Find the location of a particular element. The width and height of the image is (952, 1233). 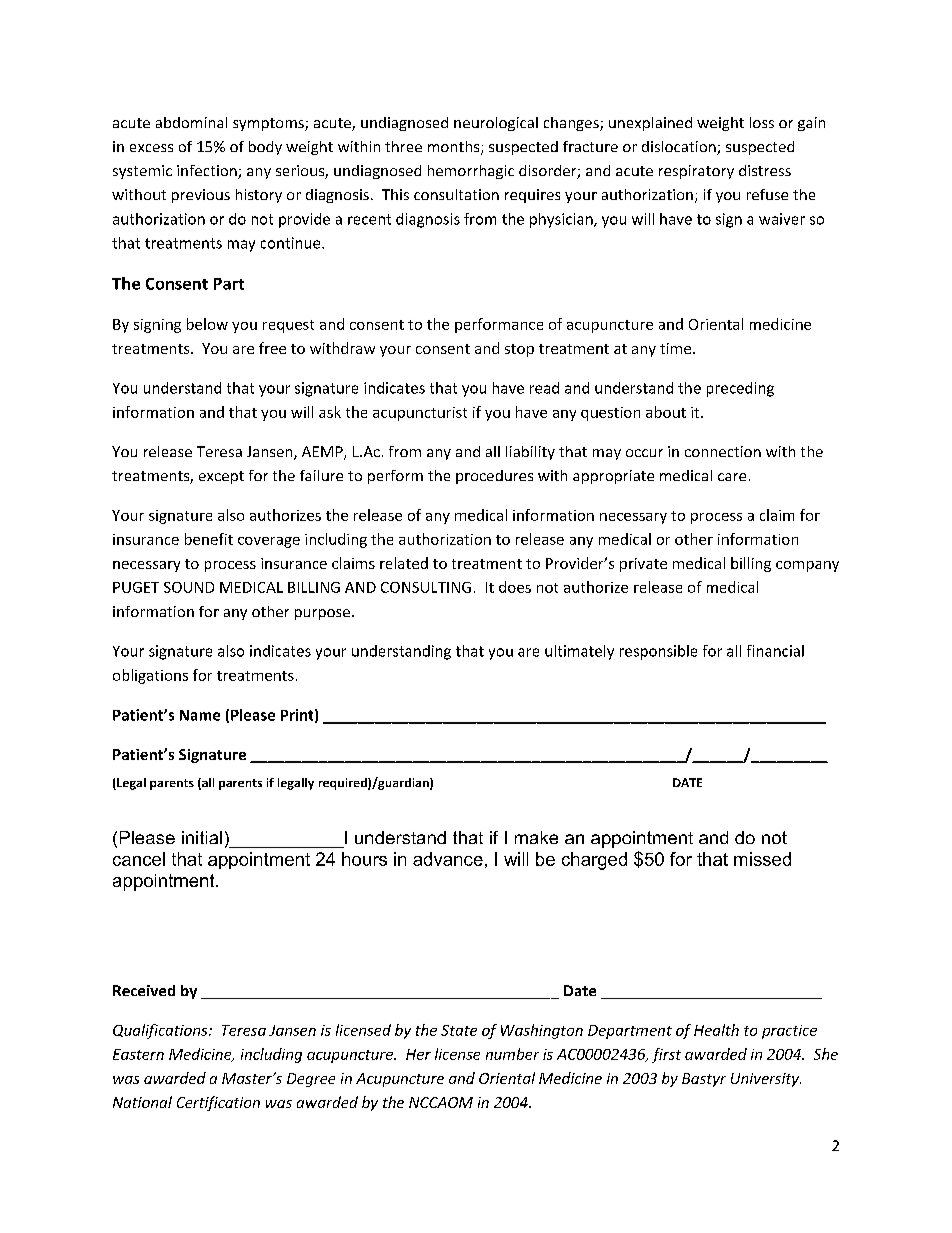

infection is located at coordinates (208, 172).
